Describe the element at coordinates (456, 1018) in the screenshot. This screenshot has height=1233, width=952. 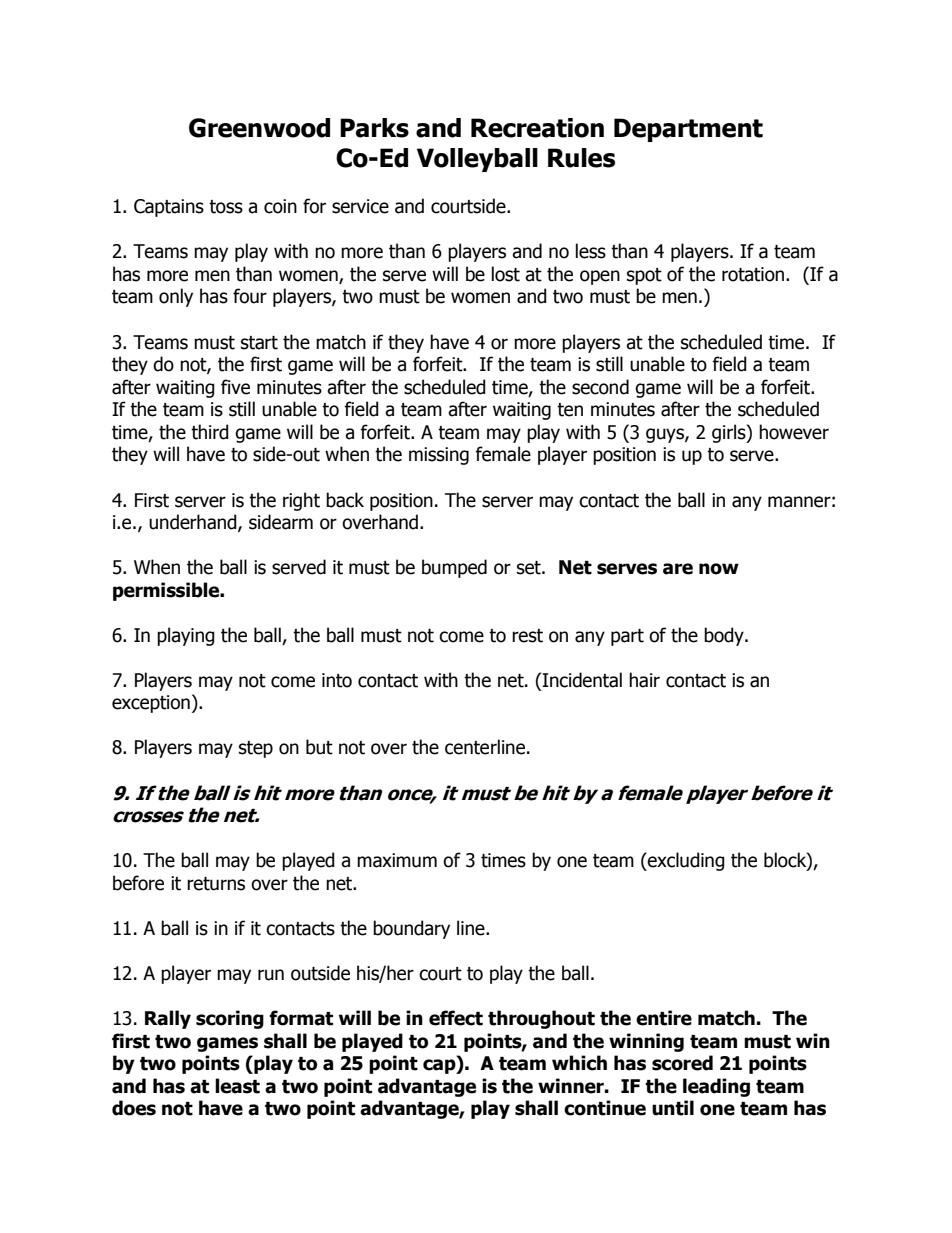
I see `effect` at that location.
